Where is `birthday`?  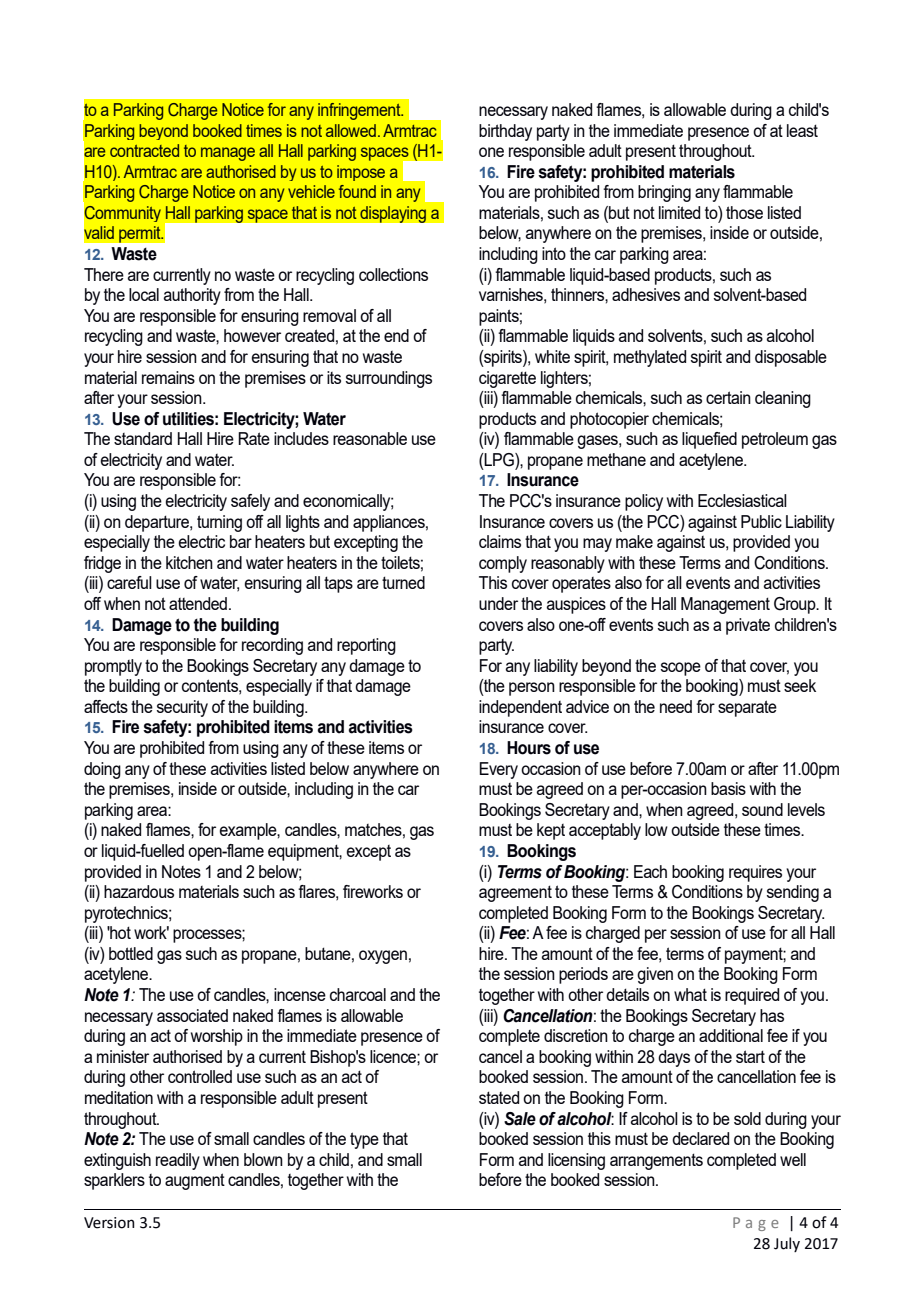 birthday is located at coordinates (505, 132).
